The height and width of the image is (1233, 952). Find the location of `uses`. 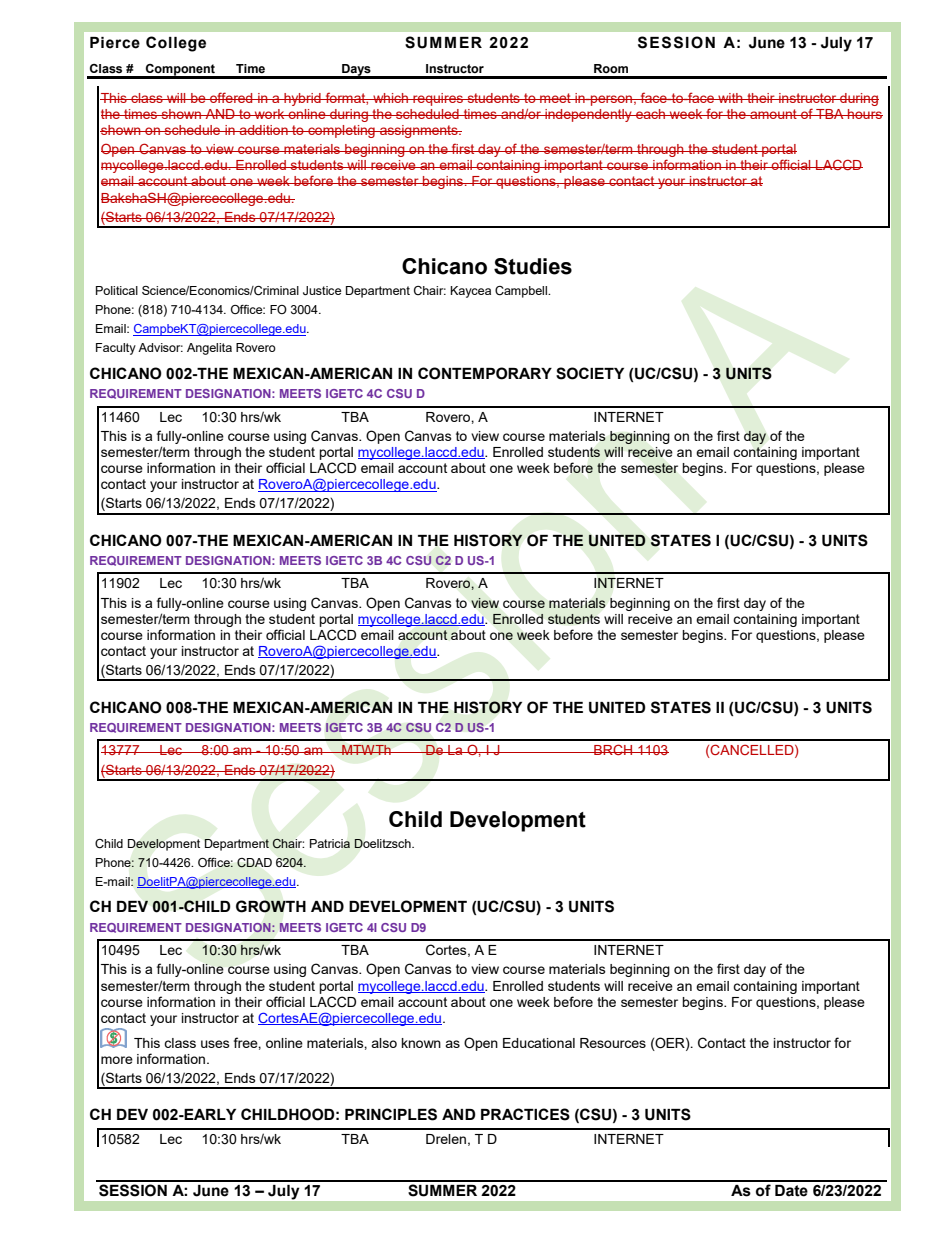

uses is located at coordinates (215, 1044).
